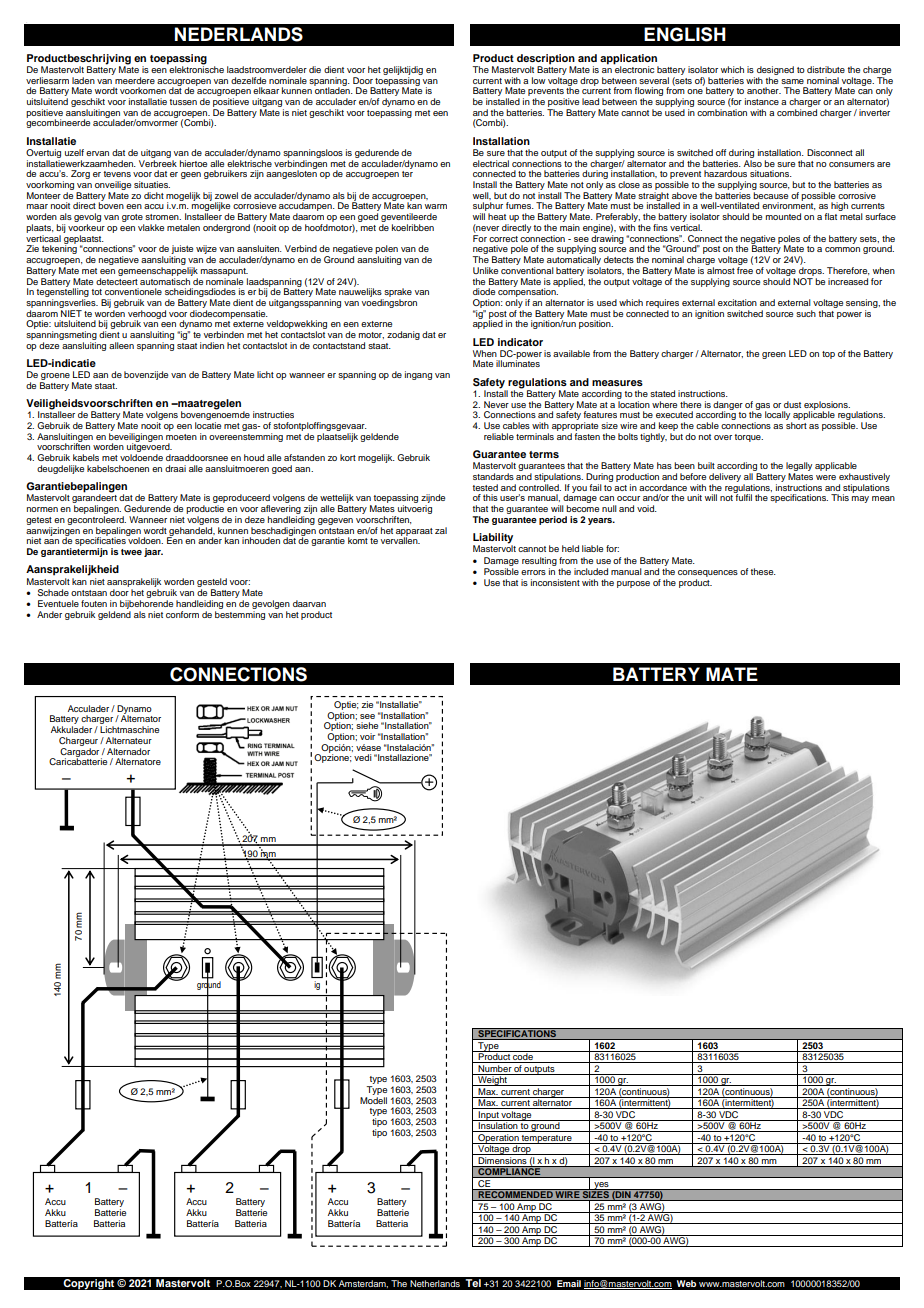  What do you see at coordinates (153, 552) in the image?
I see `jaar` at bounding box center [153, 552].
